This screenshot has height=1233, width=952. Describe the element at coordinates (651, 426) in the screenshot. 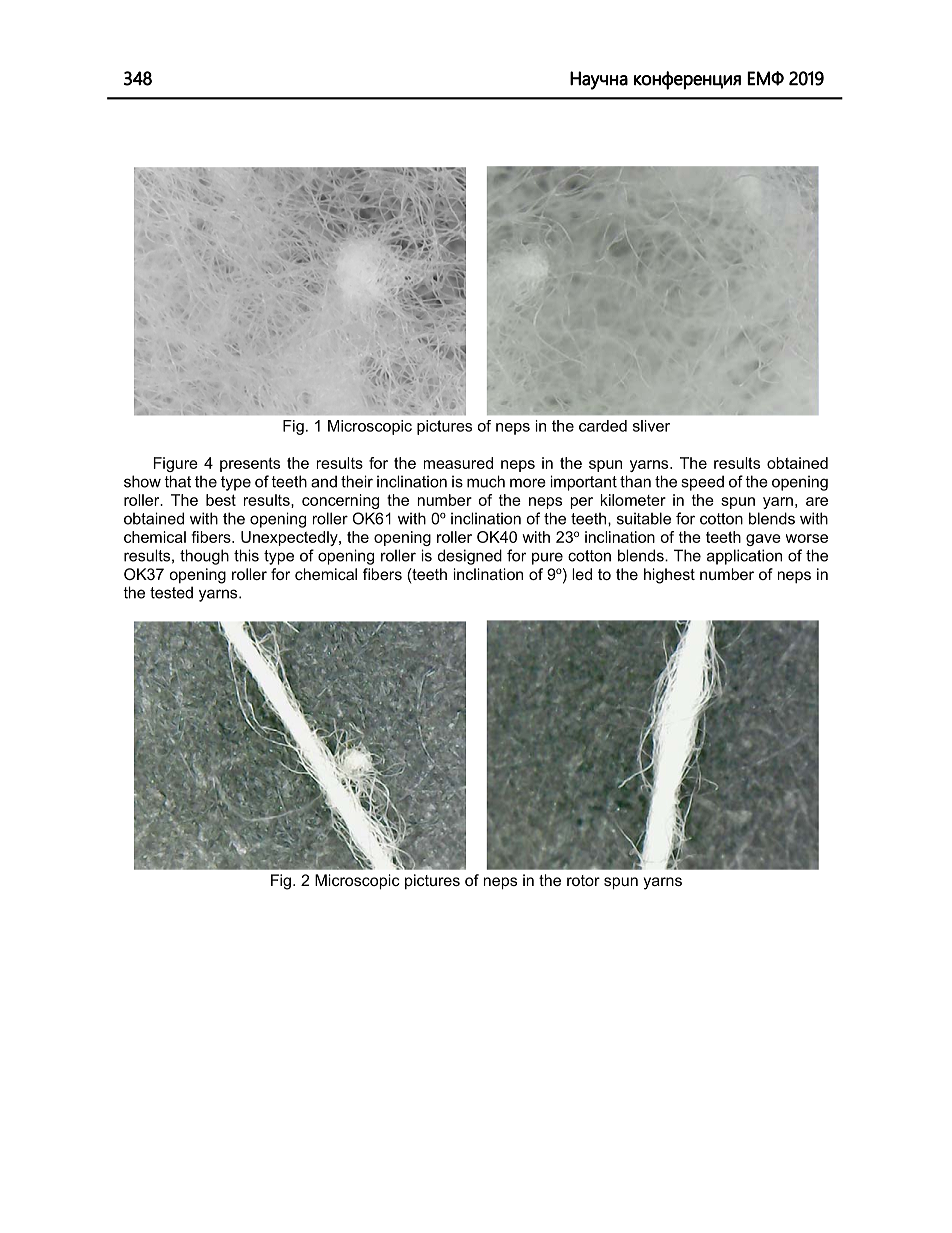

I see `sliver` at that location.
